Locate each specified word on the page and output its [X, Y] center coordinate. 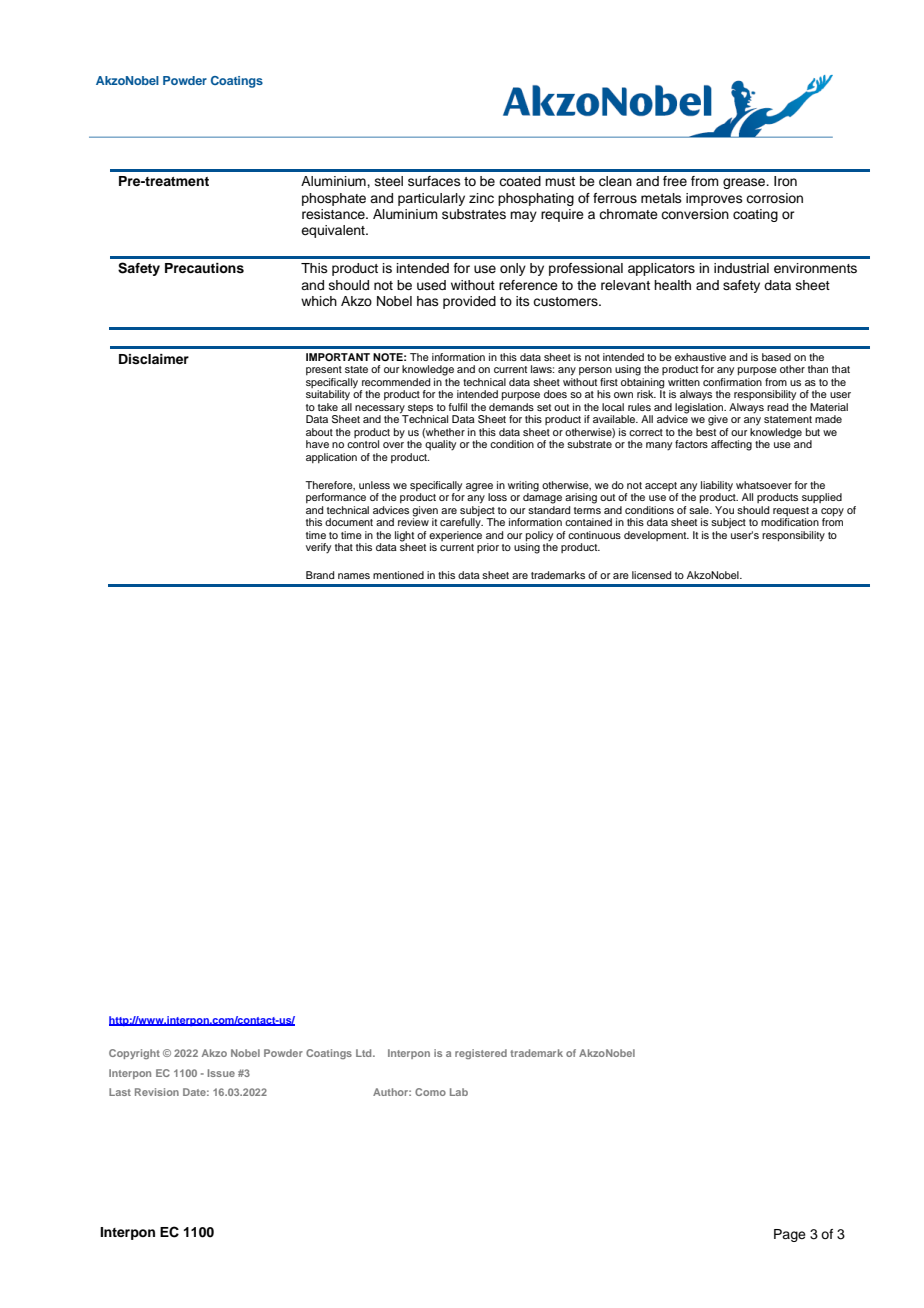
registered [481, 1054]
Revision [157, 1092]
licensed [651, 575]
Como [430, 1092]
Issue [221, 1073]
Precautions [204, 268]
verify [318, 548]
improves [714, 199]
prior [488, 548]
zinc [481, 198]
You [724, 510]
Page [790, 1235]
